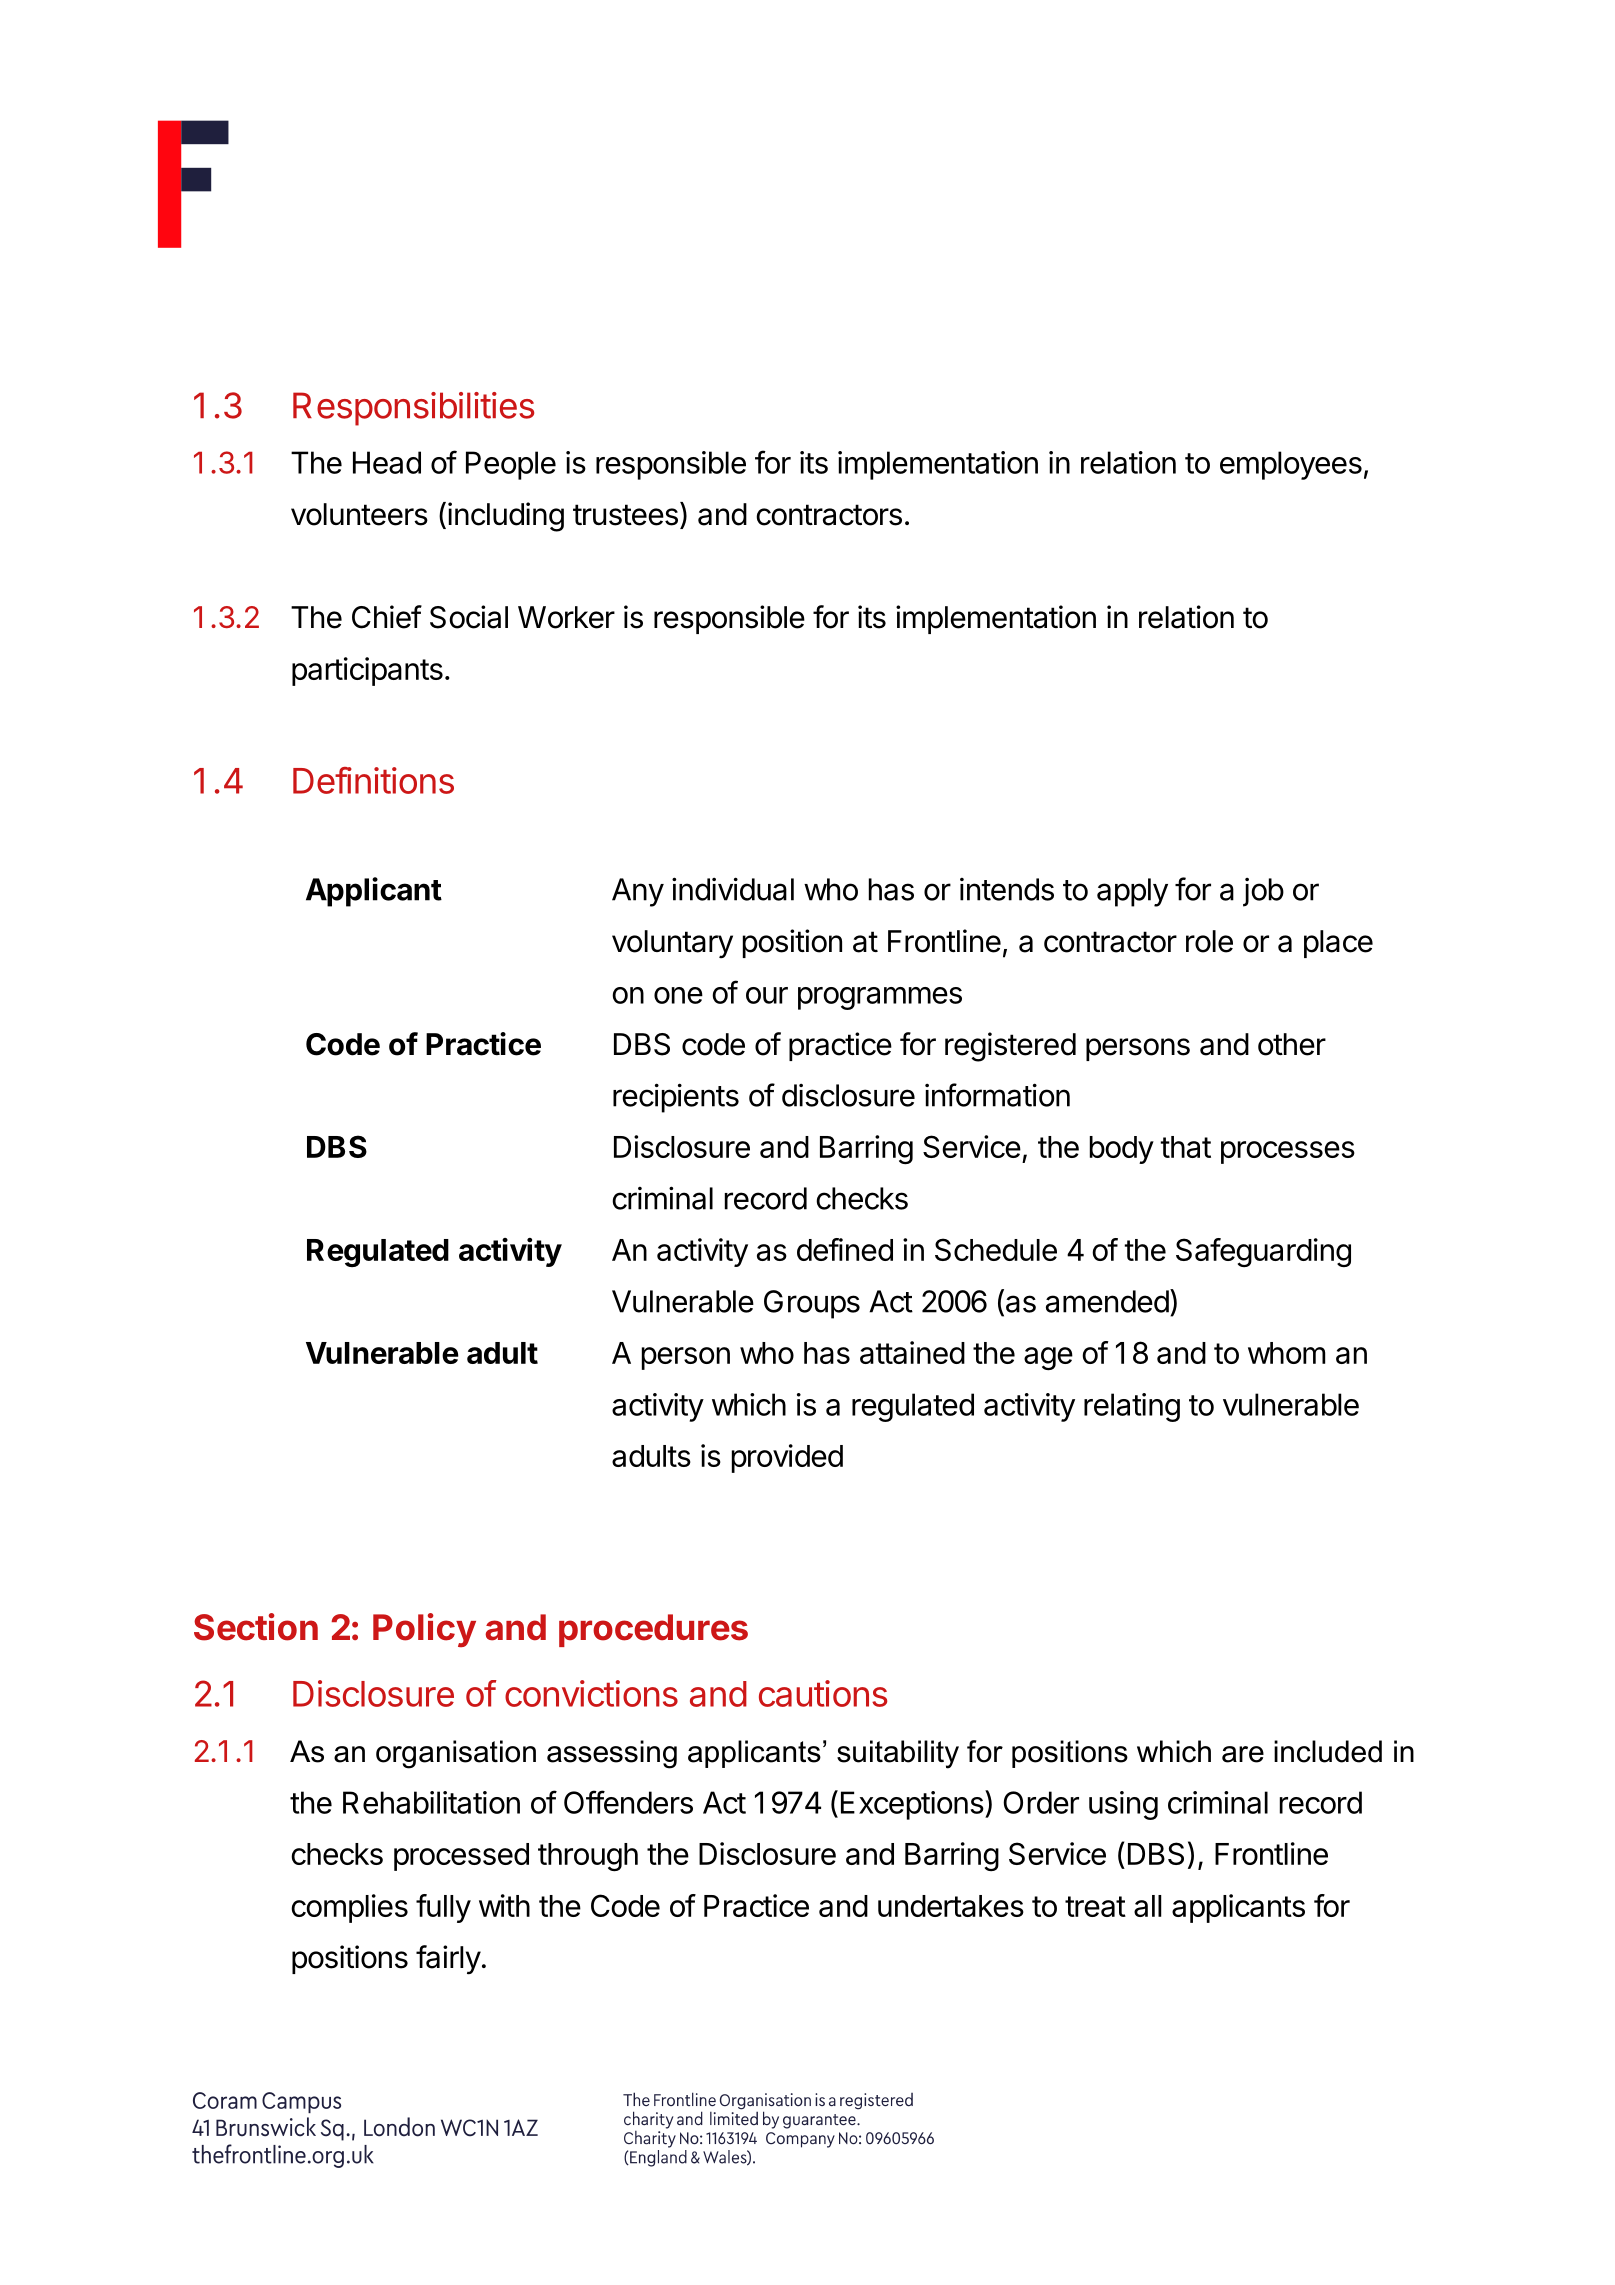 Image resolution: width=1615 pixels, height=2285 pixels. I want to click on Policy, so click(424, 1630).
